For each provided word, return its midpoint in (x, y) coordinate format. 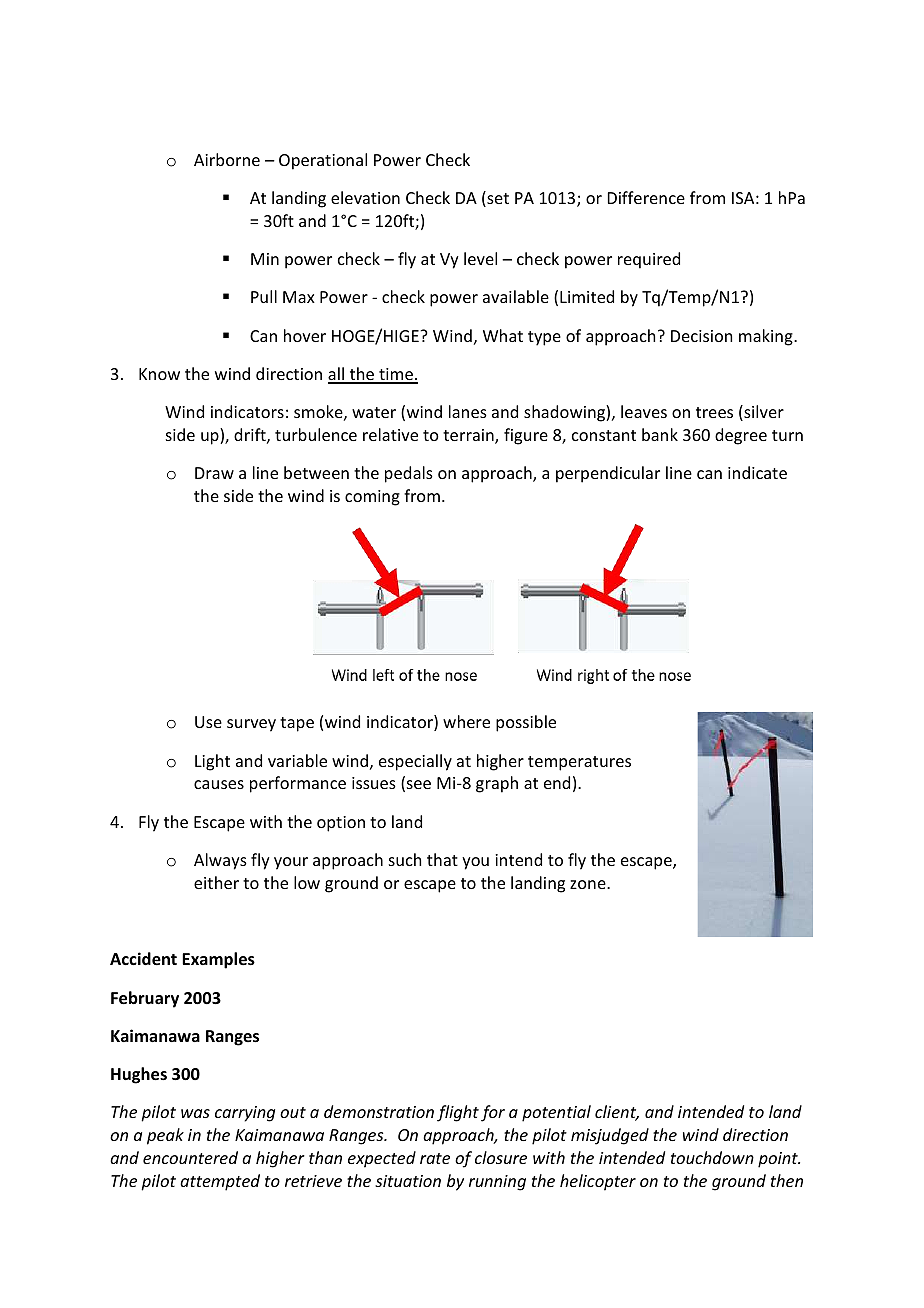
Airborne (227, 159)
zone (589, 884)
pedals (409, 474)
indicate (757, 472)
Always (220, 861)
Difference (646, 197)
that (442, 859)
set (497, 199)
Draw (214, 473)
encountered (190, 1157)
